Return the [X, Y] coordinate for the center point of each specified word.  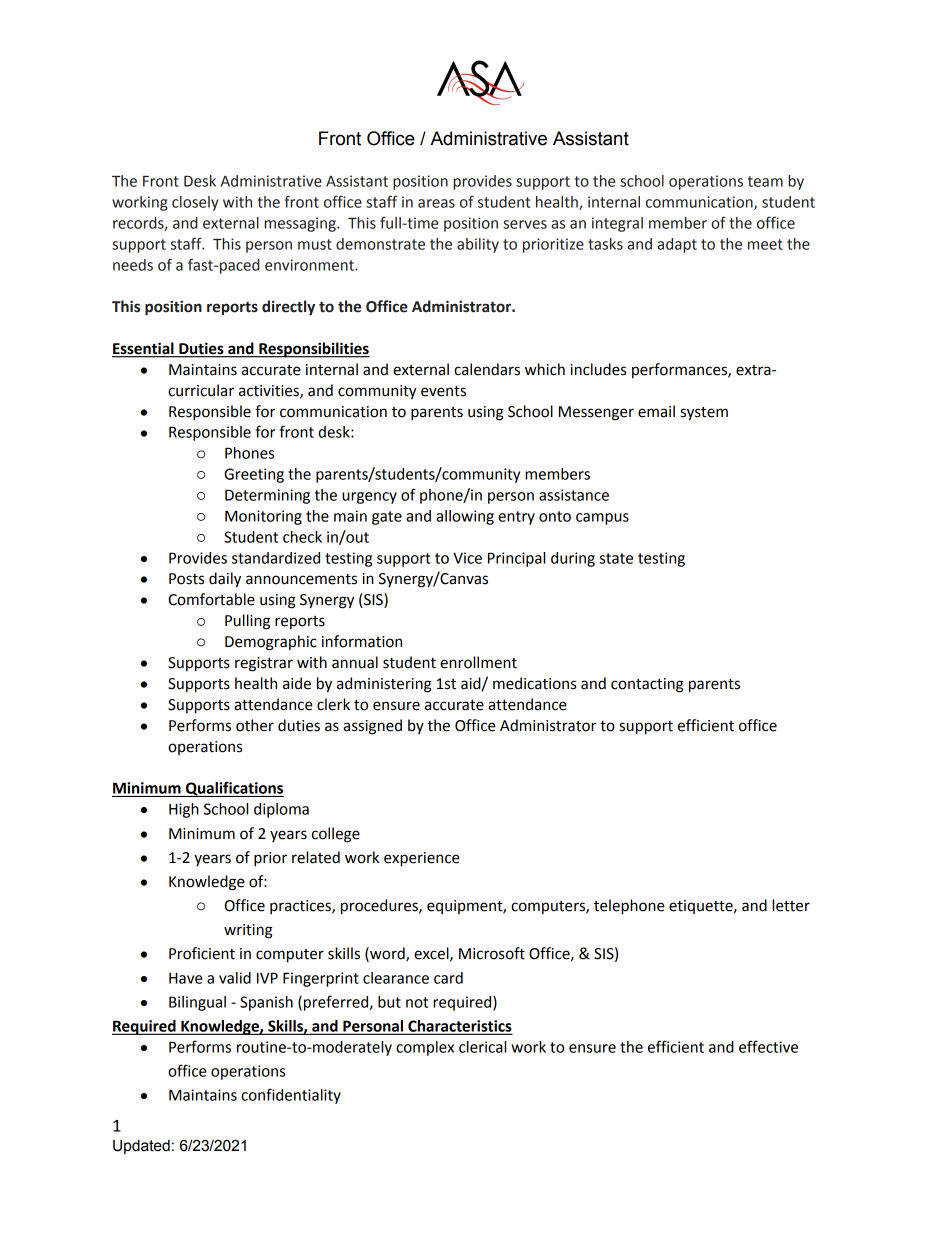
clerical [482, 1047]
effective [768, 1046]
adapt [677, 245]
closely [195, 203]
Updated [141, 1146]
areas [436, 203]
